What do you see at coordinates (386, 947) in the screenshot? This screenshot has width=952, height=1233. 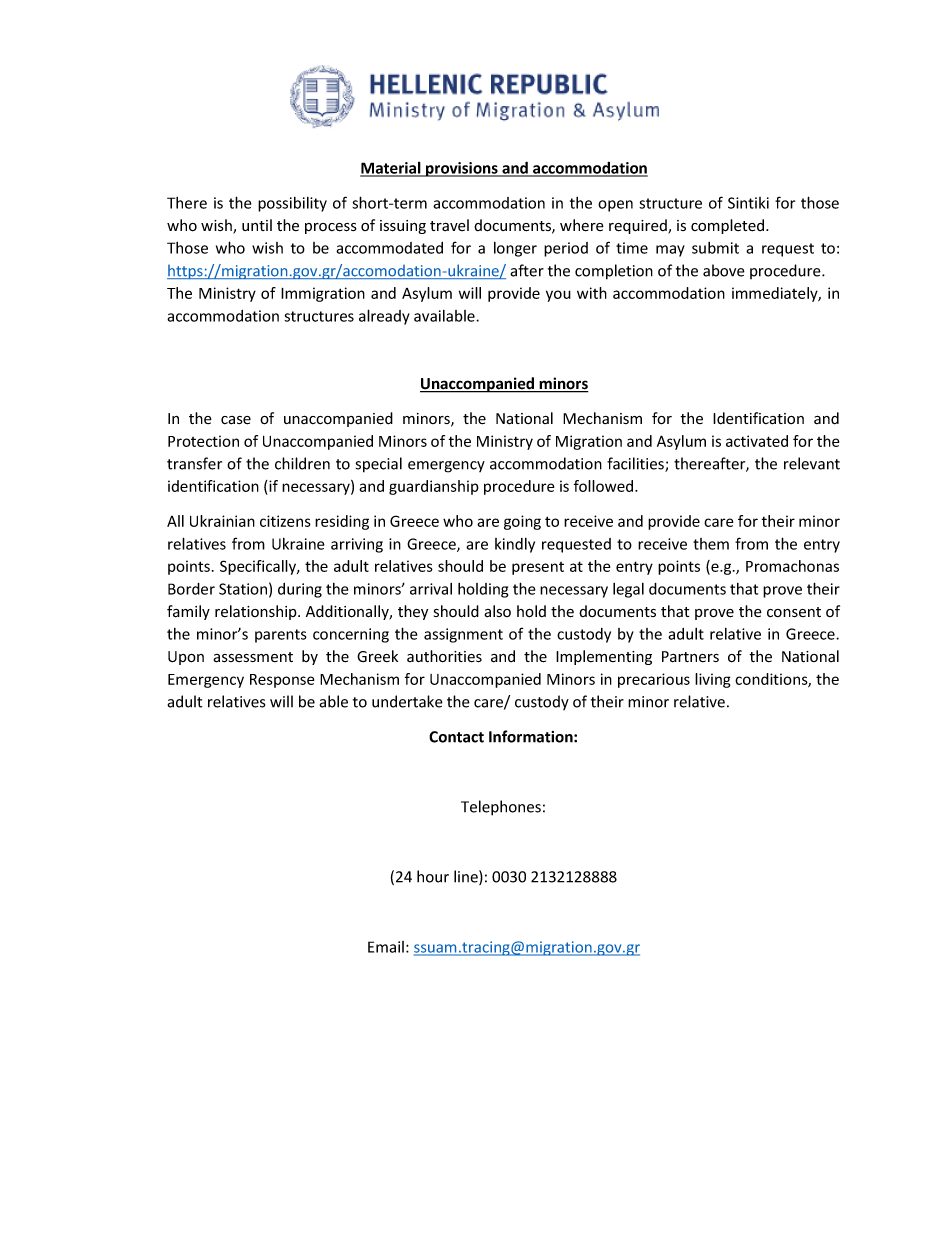 I see `Email` at bounding box center [386, 947].
